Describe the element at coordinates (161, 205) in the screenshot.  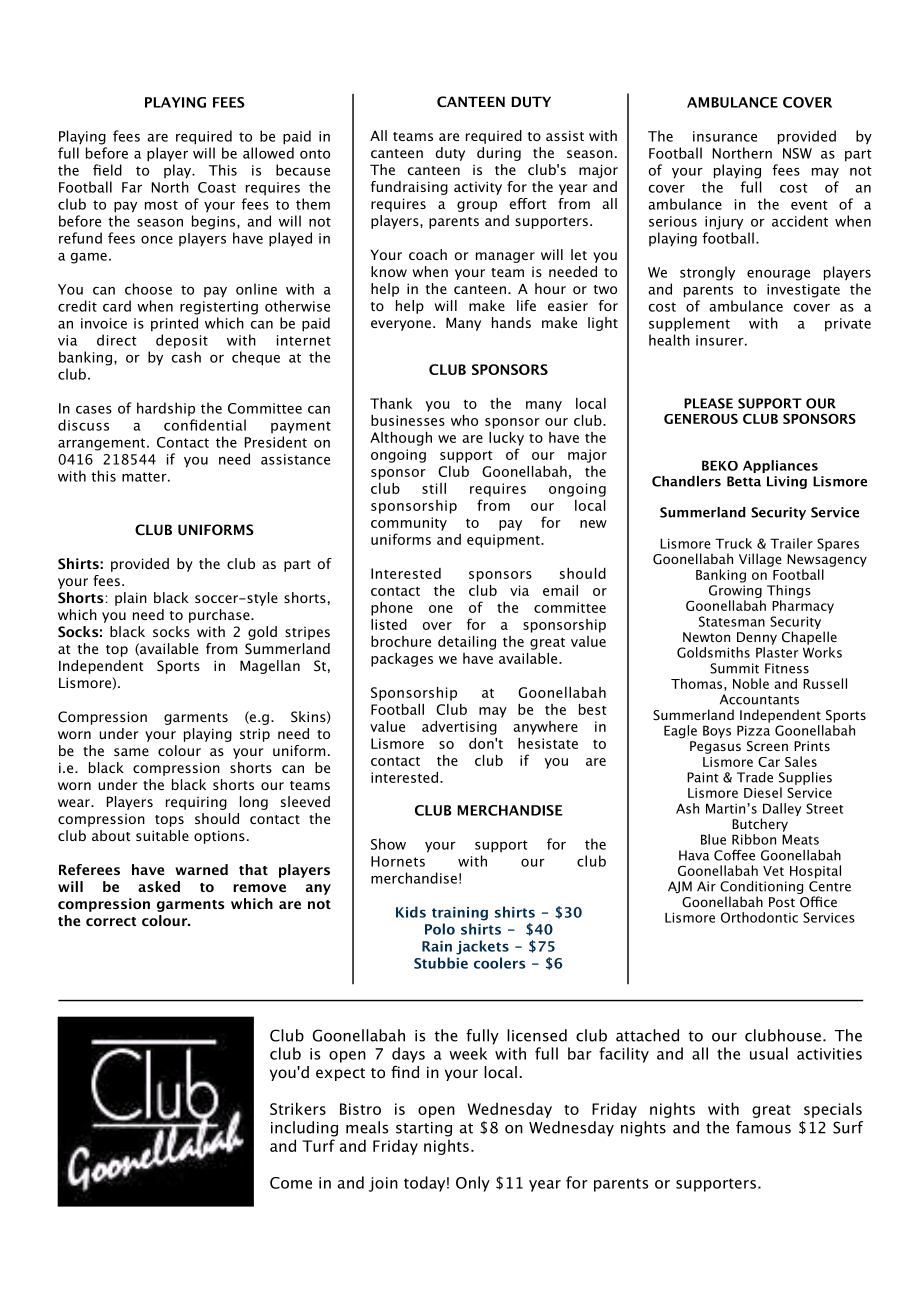
I see `most` at that location.
